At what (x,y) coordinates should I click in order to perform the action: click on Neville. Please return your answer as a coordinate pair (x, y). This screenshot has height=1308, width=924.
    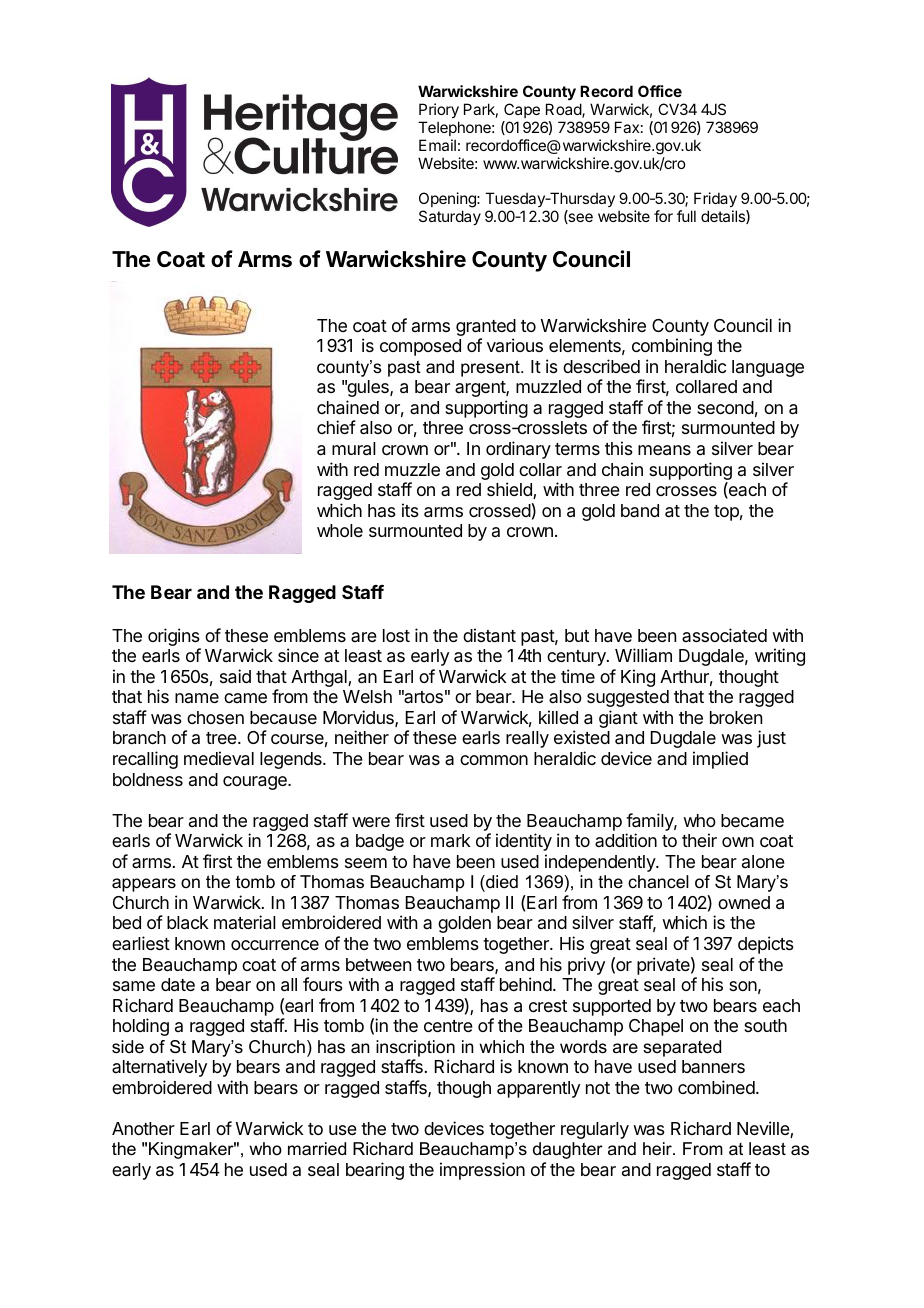
    Looking at the image, I should click on (764, 1129).
